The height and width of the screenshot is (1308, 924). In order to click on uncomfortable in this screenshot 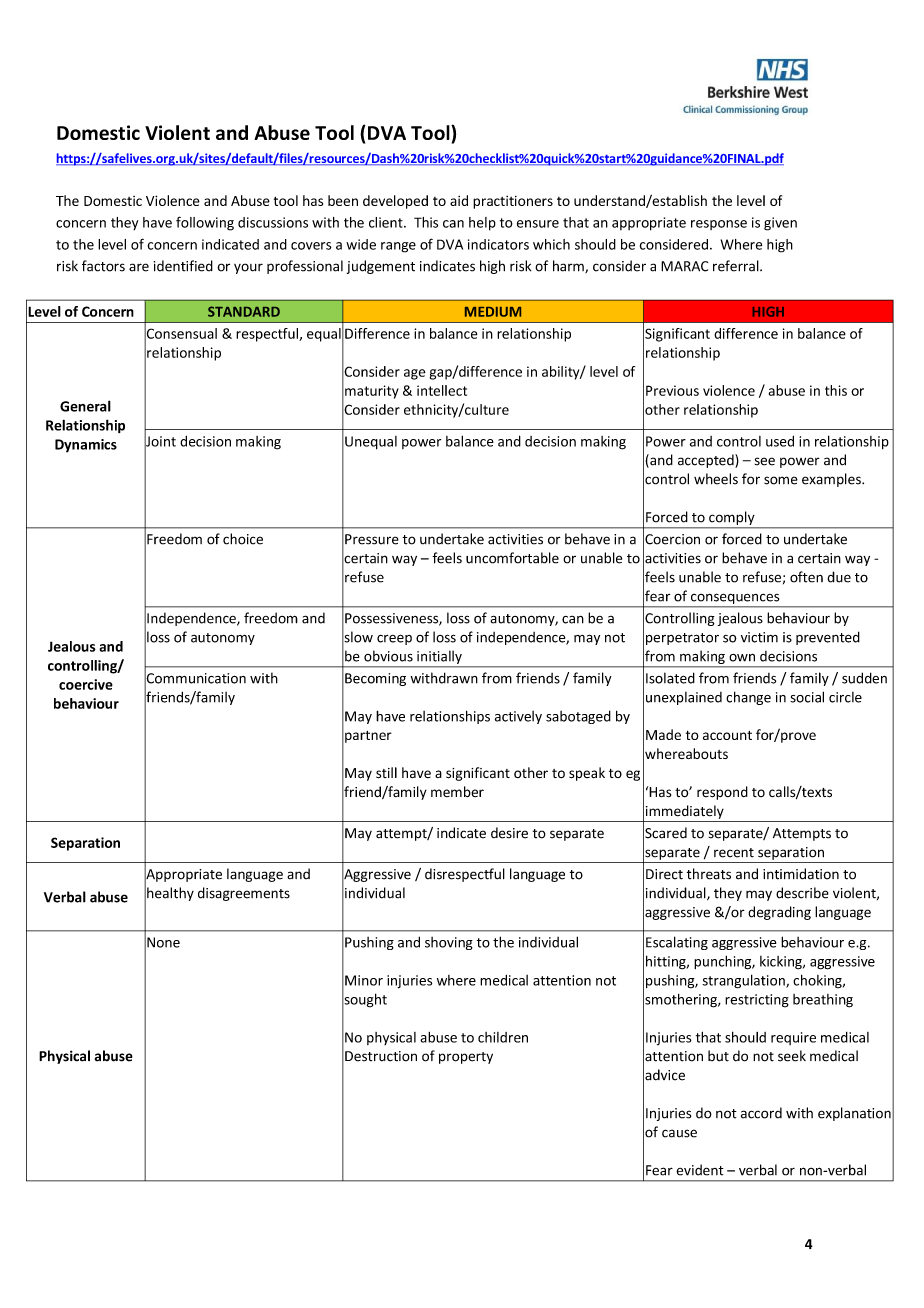, I will do `click(512, 558)`.
